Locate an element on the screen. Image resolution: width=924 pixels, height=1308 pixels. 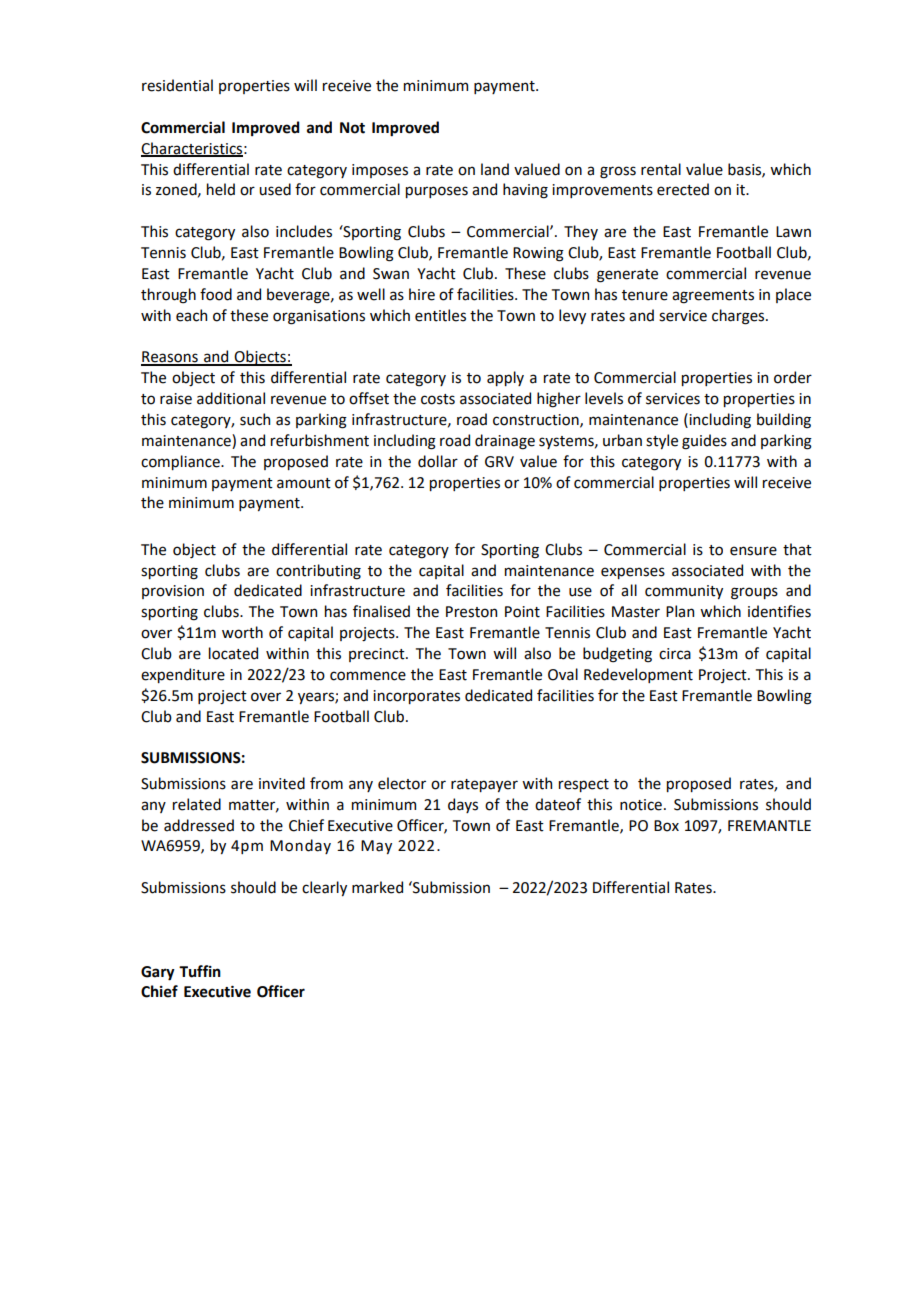
Box is located at coordinates (666, 826).
